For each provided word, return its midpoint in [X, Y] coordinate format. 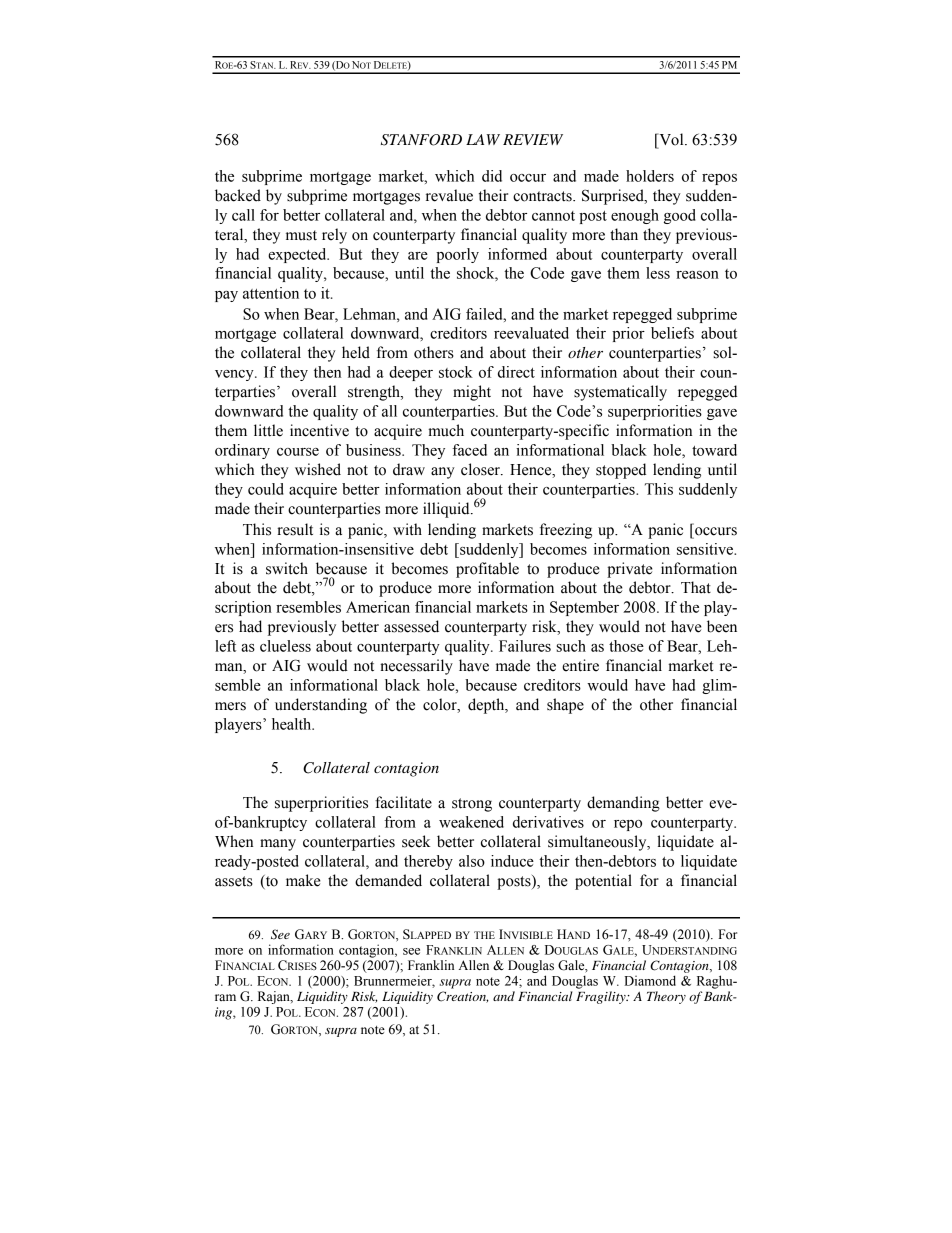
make [303, 880]
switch [287, 568]
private [630, 570]
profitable [487, 570]
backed [238, 195]
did [492, 176]
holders [650, 176]
